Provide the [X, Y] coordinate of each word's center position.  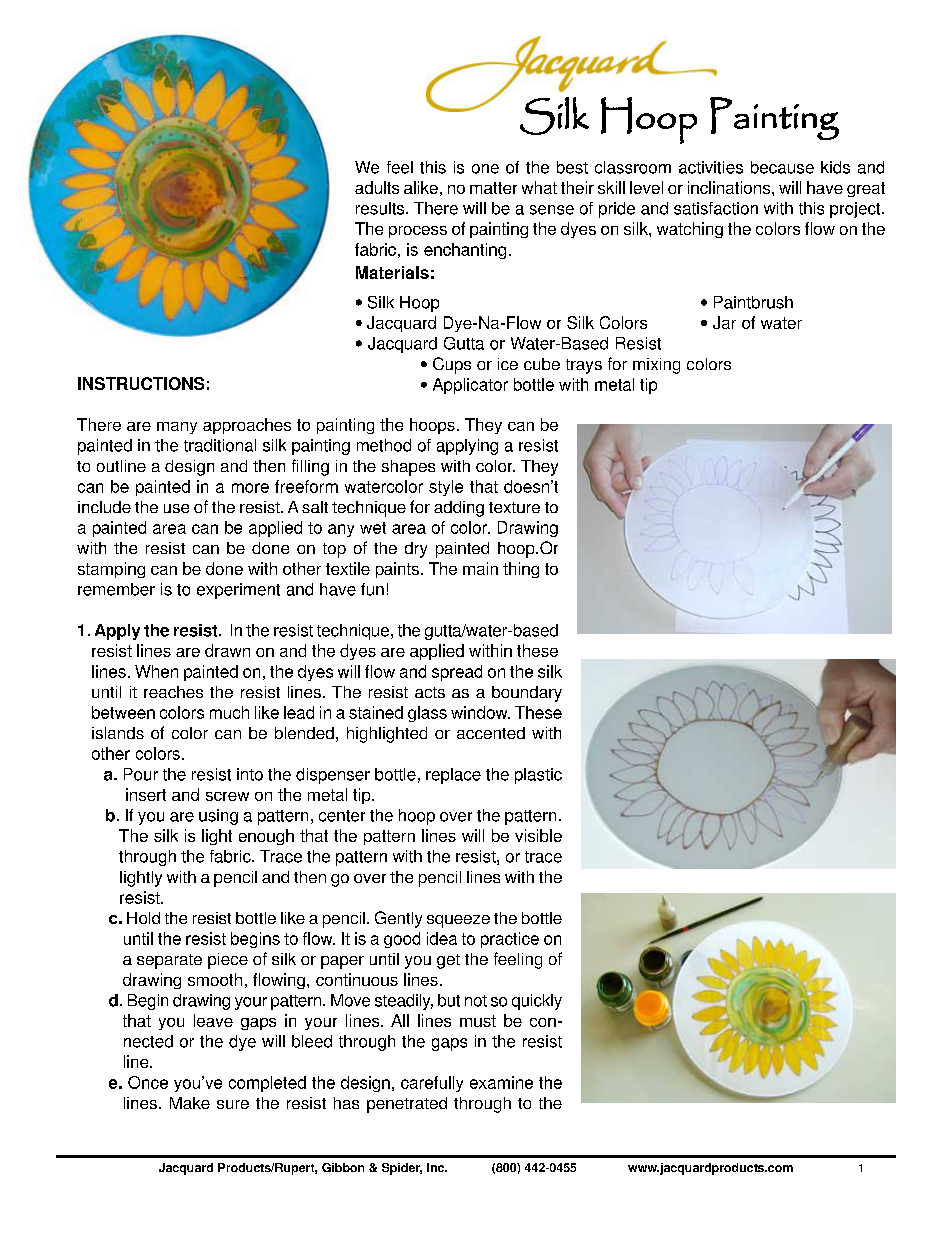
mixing [656, 366]
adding [459, 509]
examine [501, 1082]
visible [538, 835]
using [218, 817]
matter [493, 188]
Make [190, 1103]
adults [377, 187]
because [782, 167]
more [250, 488]
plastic [538, 776]
